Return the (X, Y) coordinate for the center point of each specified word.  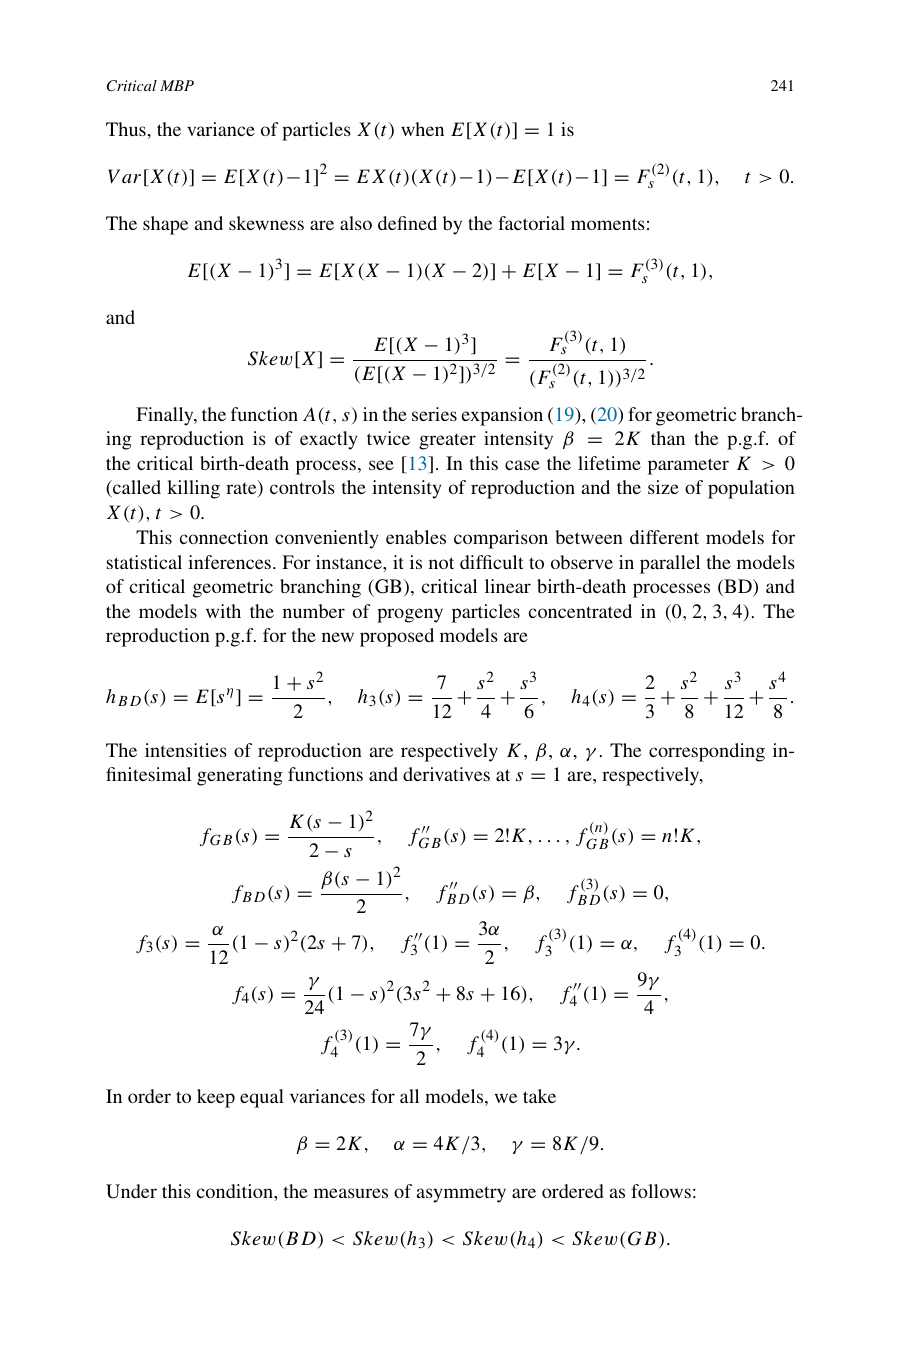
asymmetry (461, 1194)
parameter (688, 466)
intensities (186, 750)
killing (193, 489)
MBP (177, 85)
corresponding (707, 752)
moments (608, 224)
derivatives (446, 774)
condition (236, 1191)
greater (447, 441)
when (422, 129)
